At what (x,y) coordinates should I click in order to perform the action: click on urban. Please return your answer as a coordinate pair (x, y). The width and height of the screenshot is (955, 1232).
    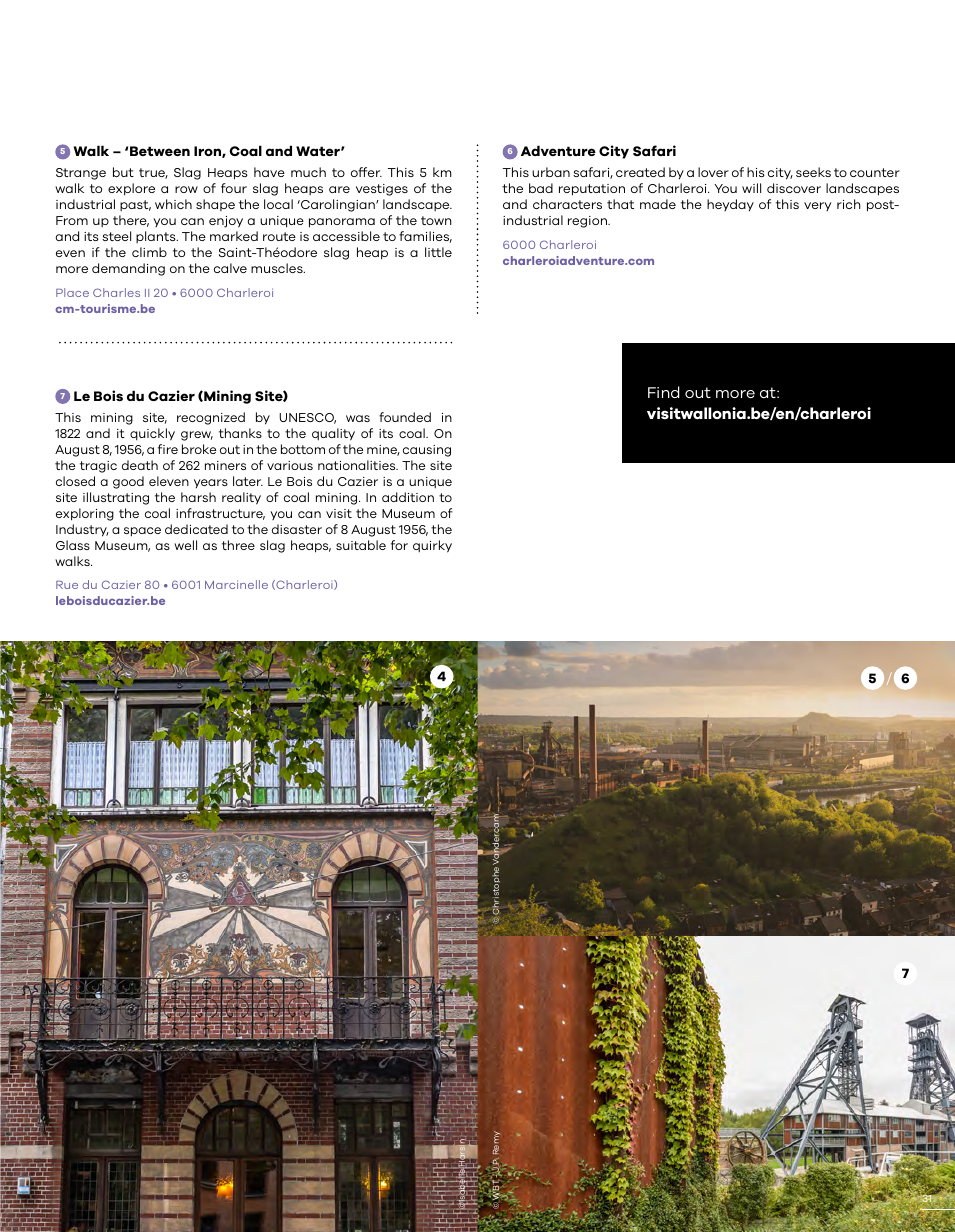
    Looking at the image, I should click on (551, 172).
